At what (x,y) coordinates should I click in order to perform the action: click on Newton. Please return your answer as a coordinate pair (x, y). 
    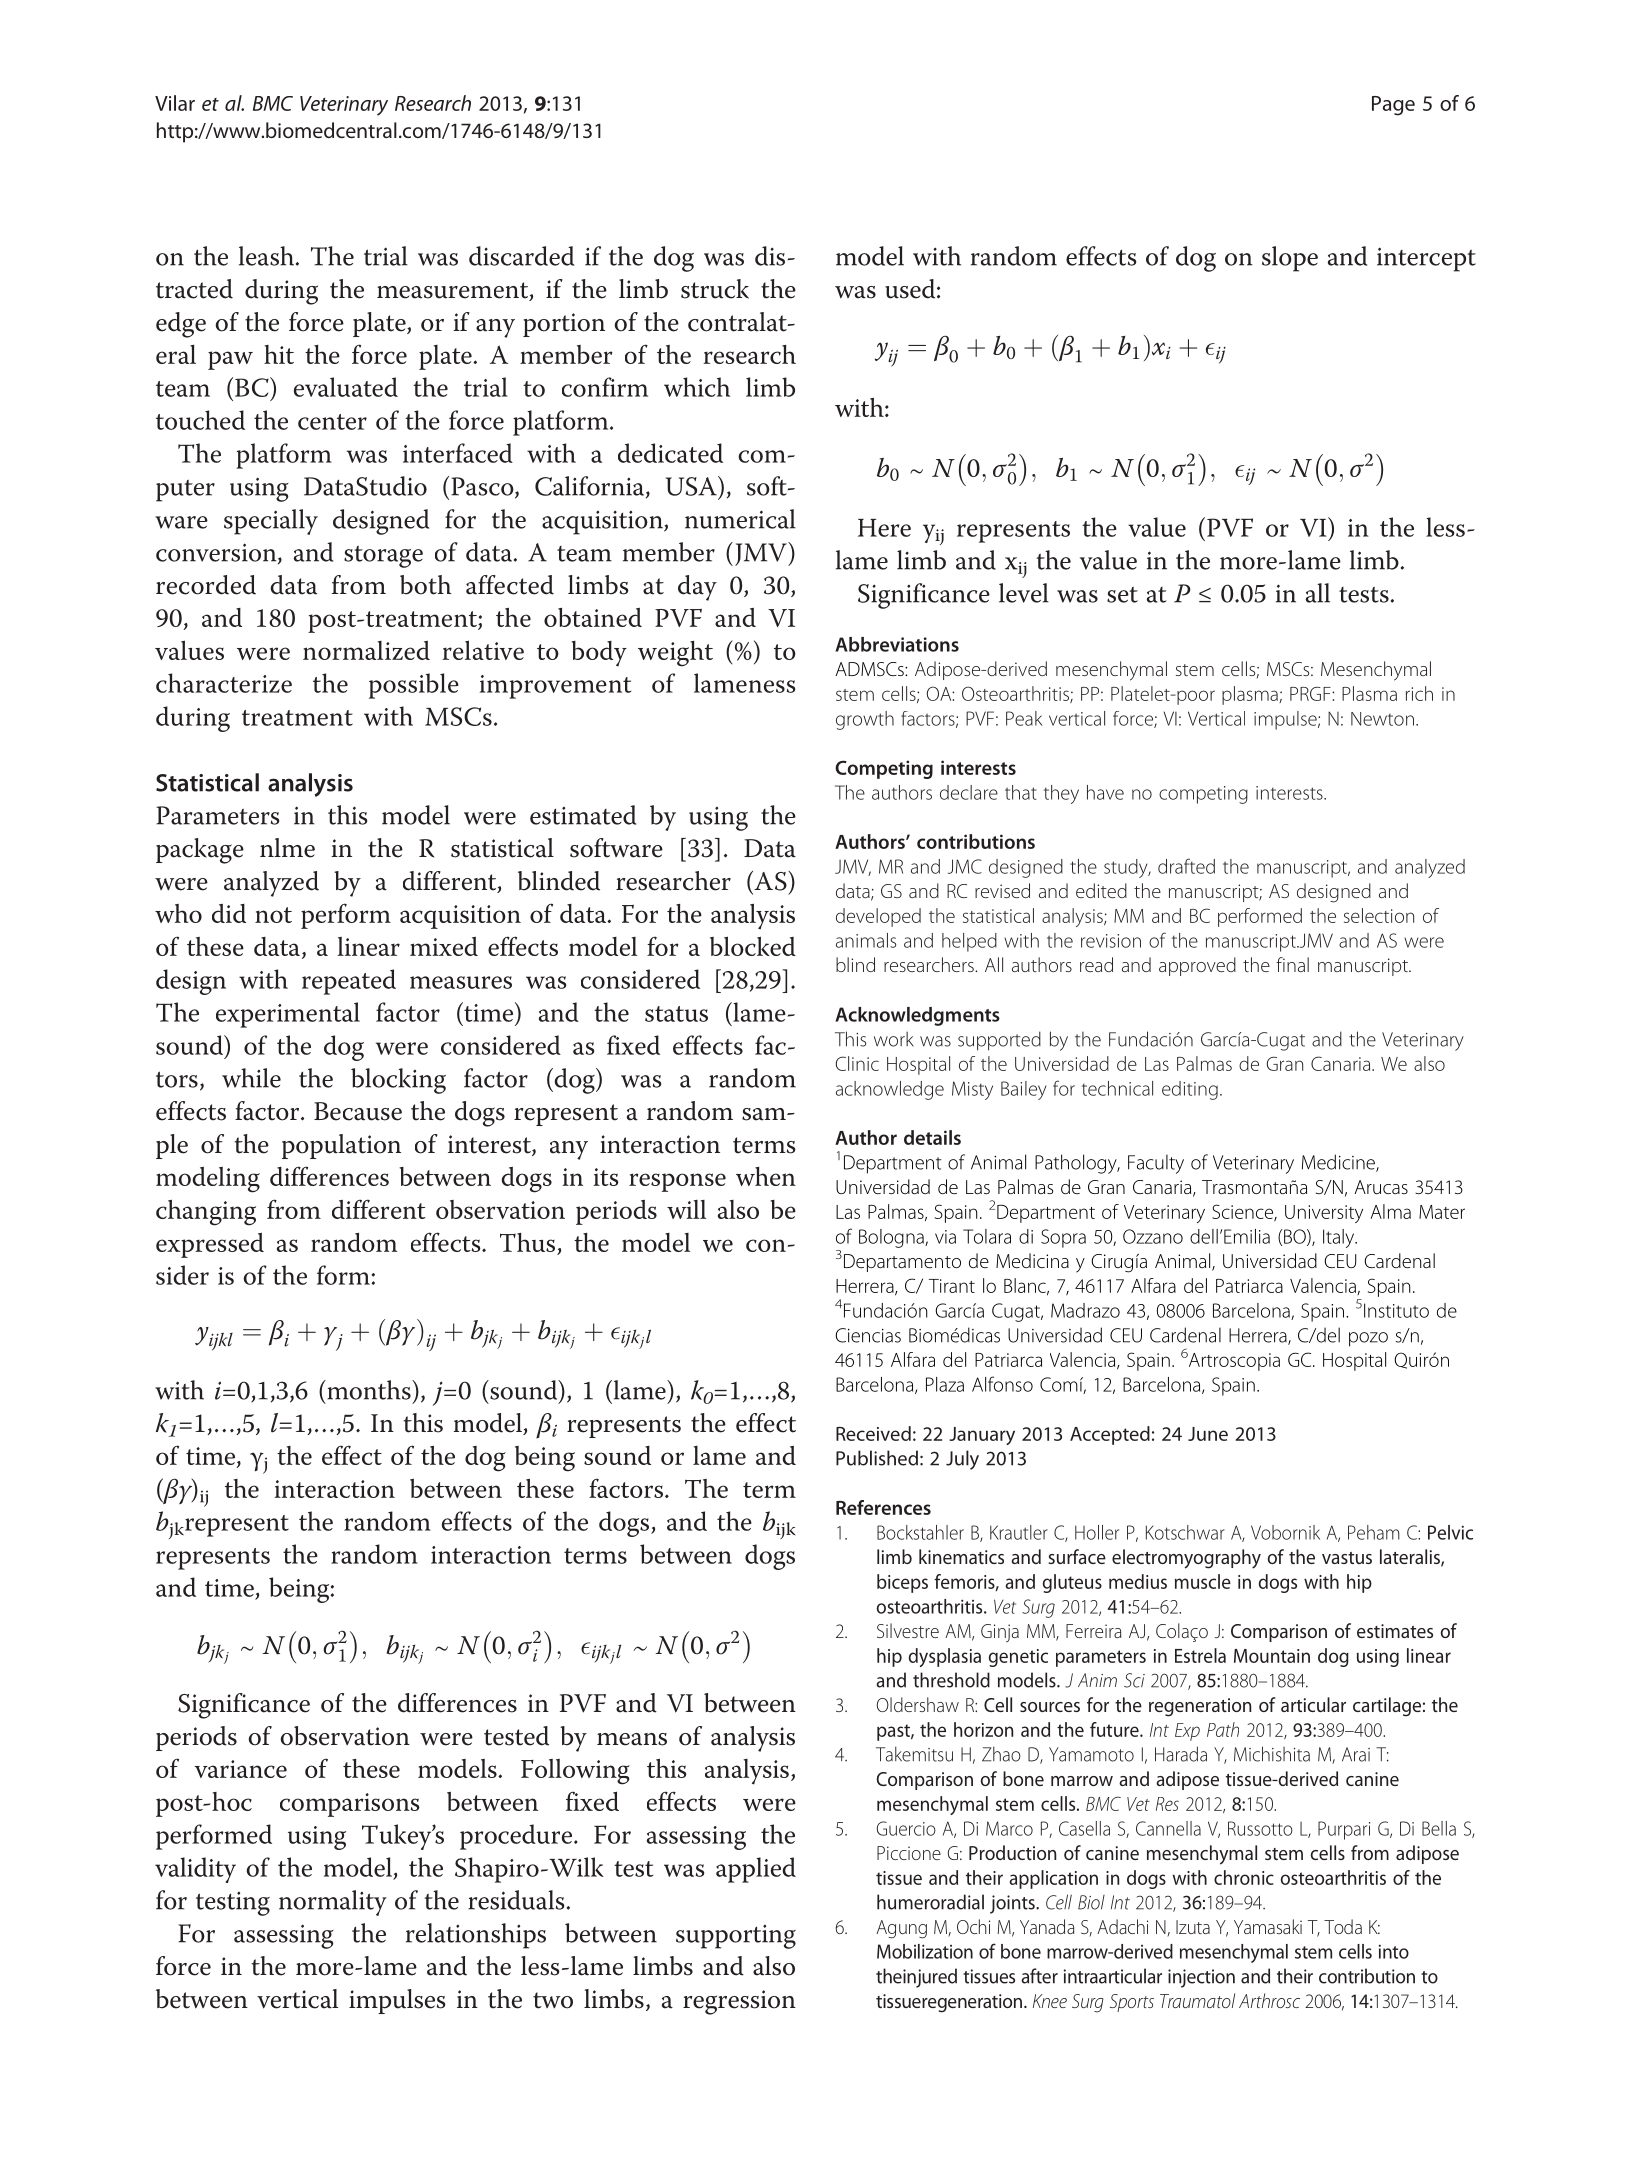
    Looking at the image, I should click on (1382, 719).
